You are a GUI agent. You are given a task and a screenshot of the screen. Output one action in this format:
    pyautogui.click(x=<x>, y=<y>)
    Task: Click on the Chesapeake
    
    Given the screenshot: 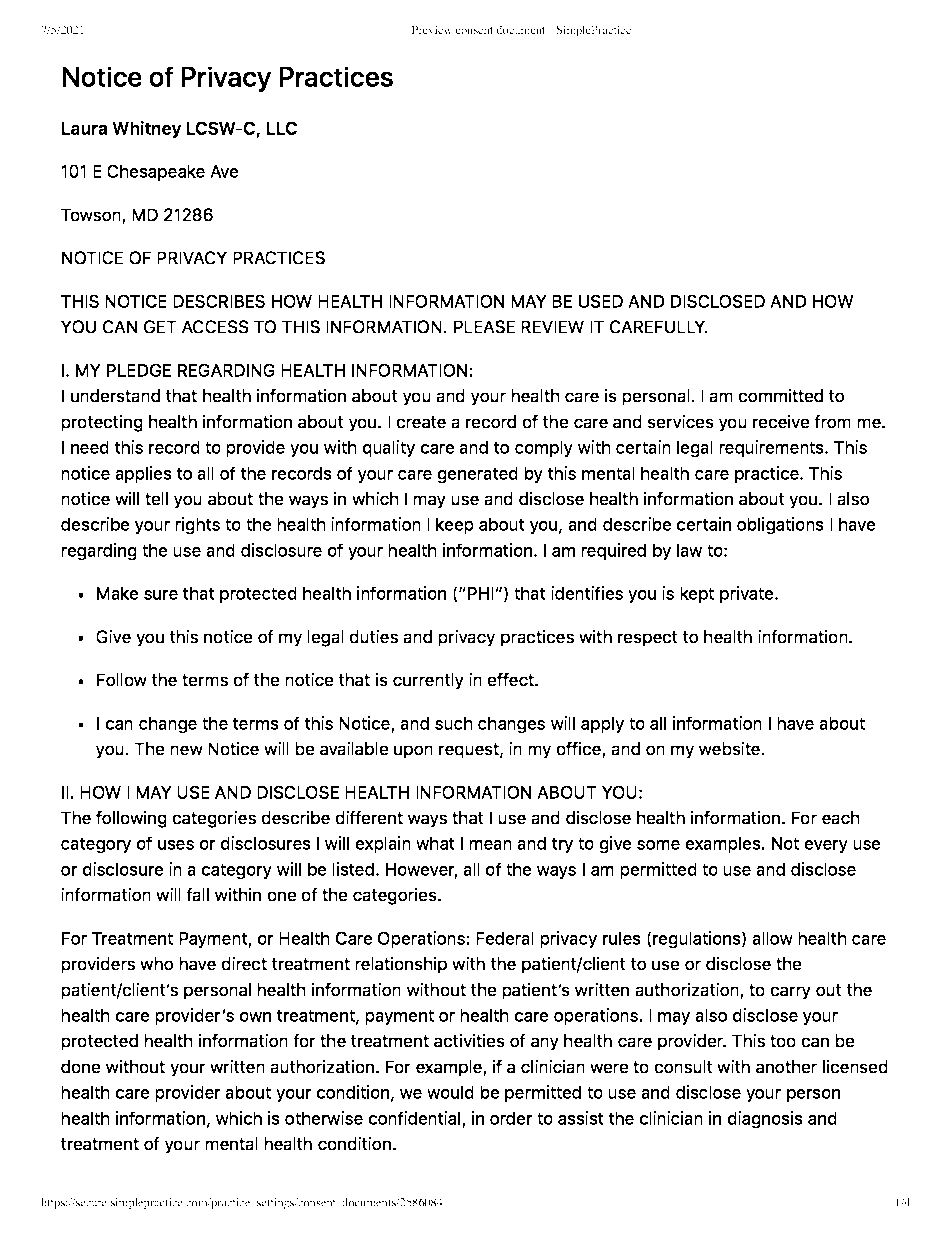 What is the action you would take?
    pyautogui.click(x=156, y=172)
